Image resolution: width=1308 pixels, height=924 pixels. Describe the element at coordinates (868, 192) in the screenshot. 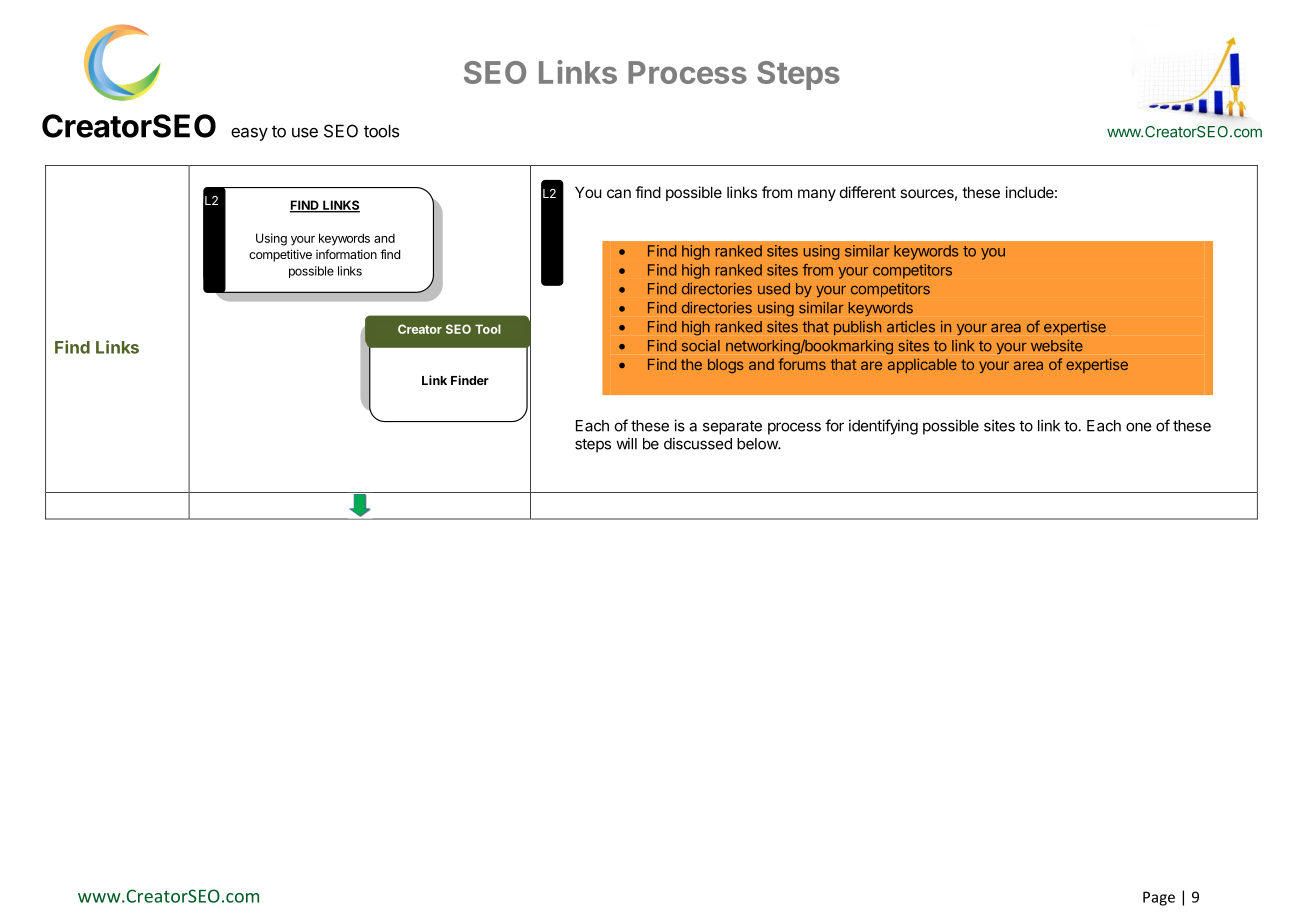

I see `different` at that location.
